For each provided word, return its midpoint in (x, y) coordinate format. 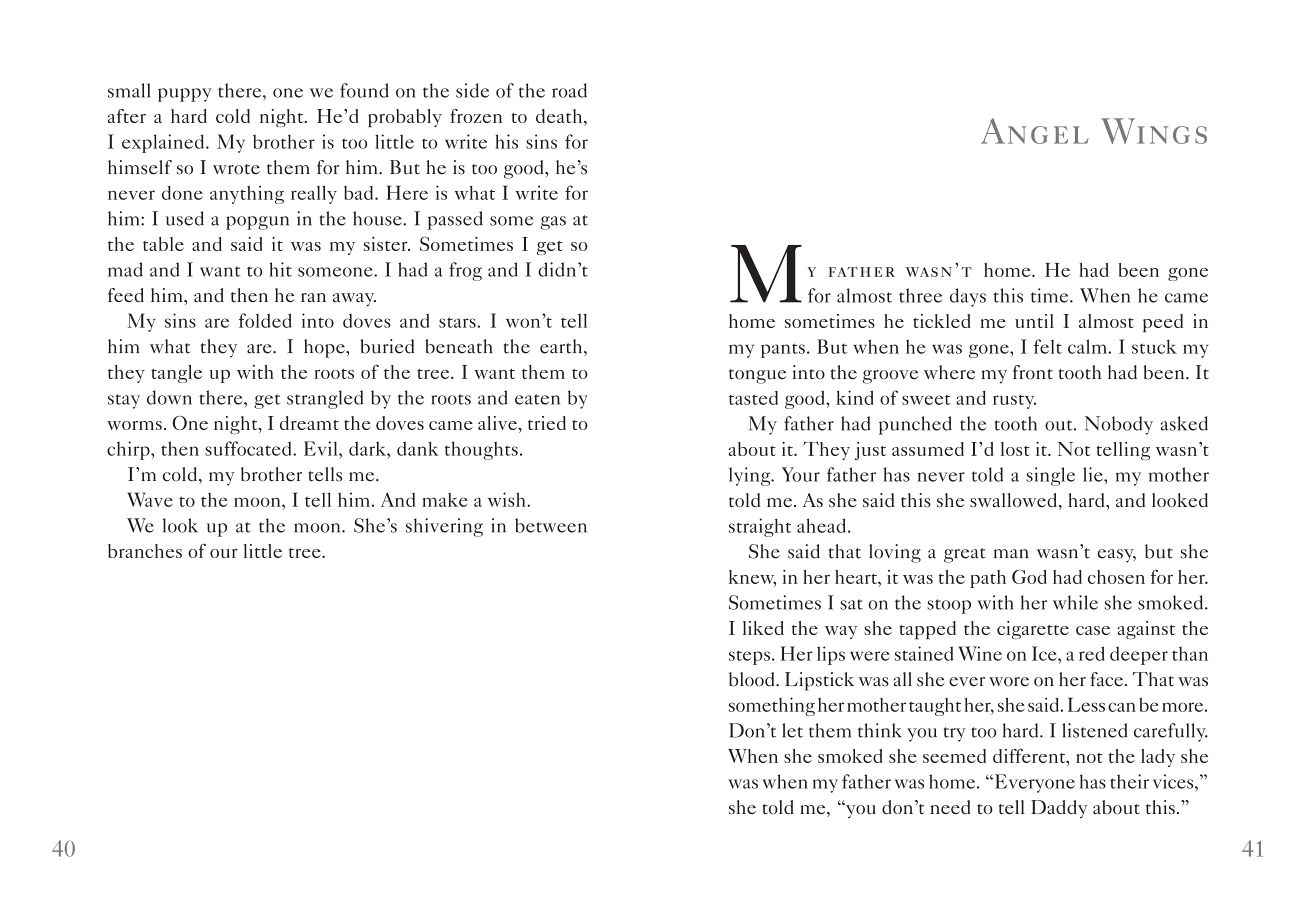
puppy (185, 95)
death (560, 117)
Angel (1035, 131)
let (792, 730)
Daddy (1059, 809)
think (880, 730)
